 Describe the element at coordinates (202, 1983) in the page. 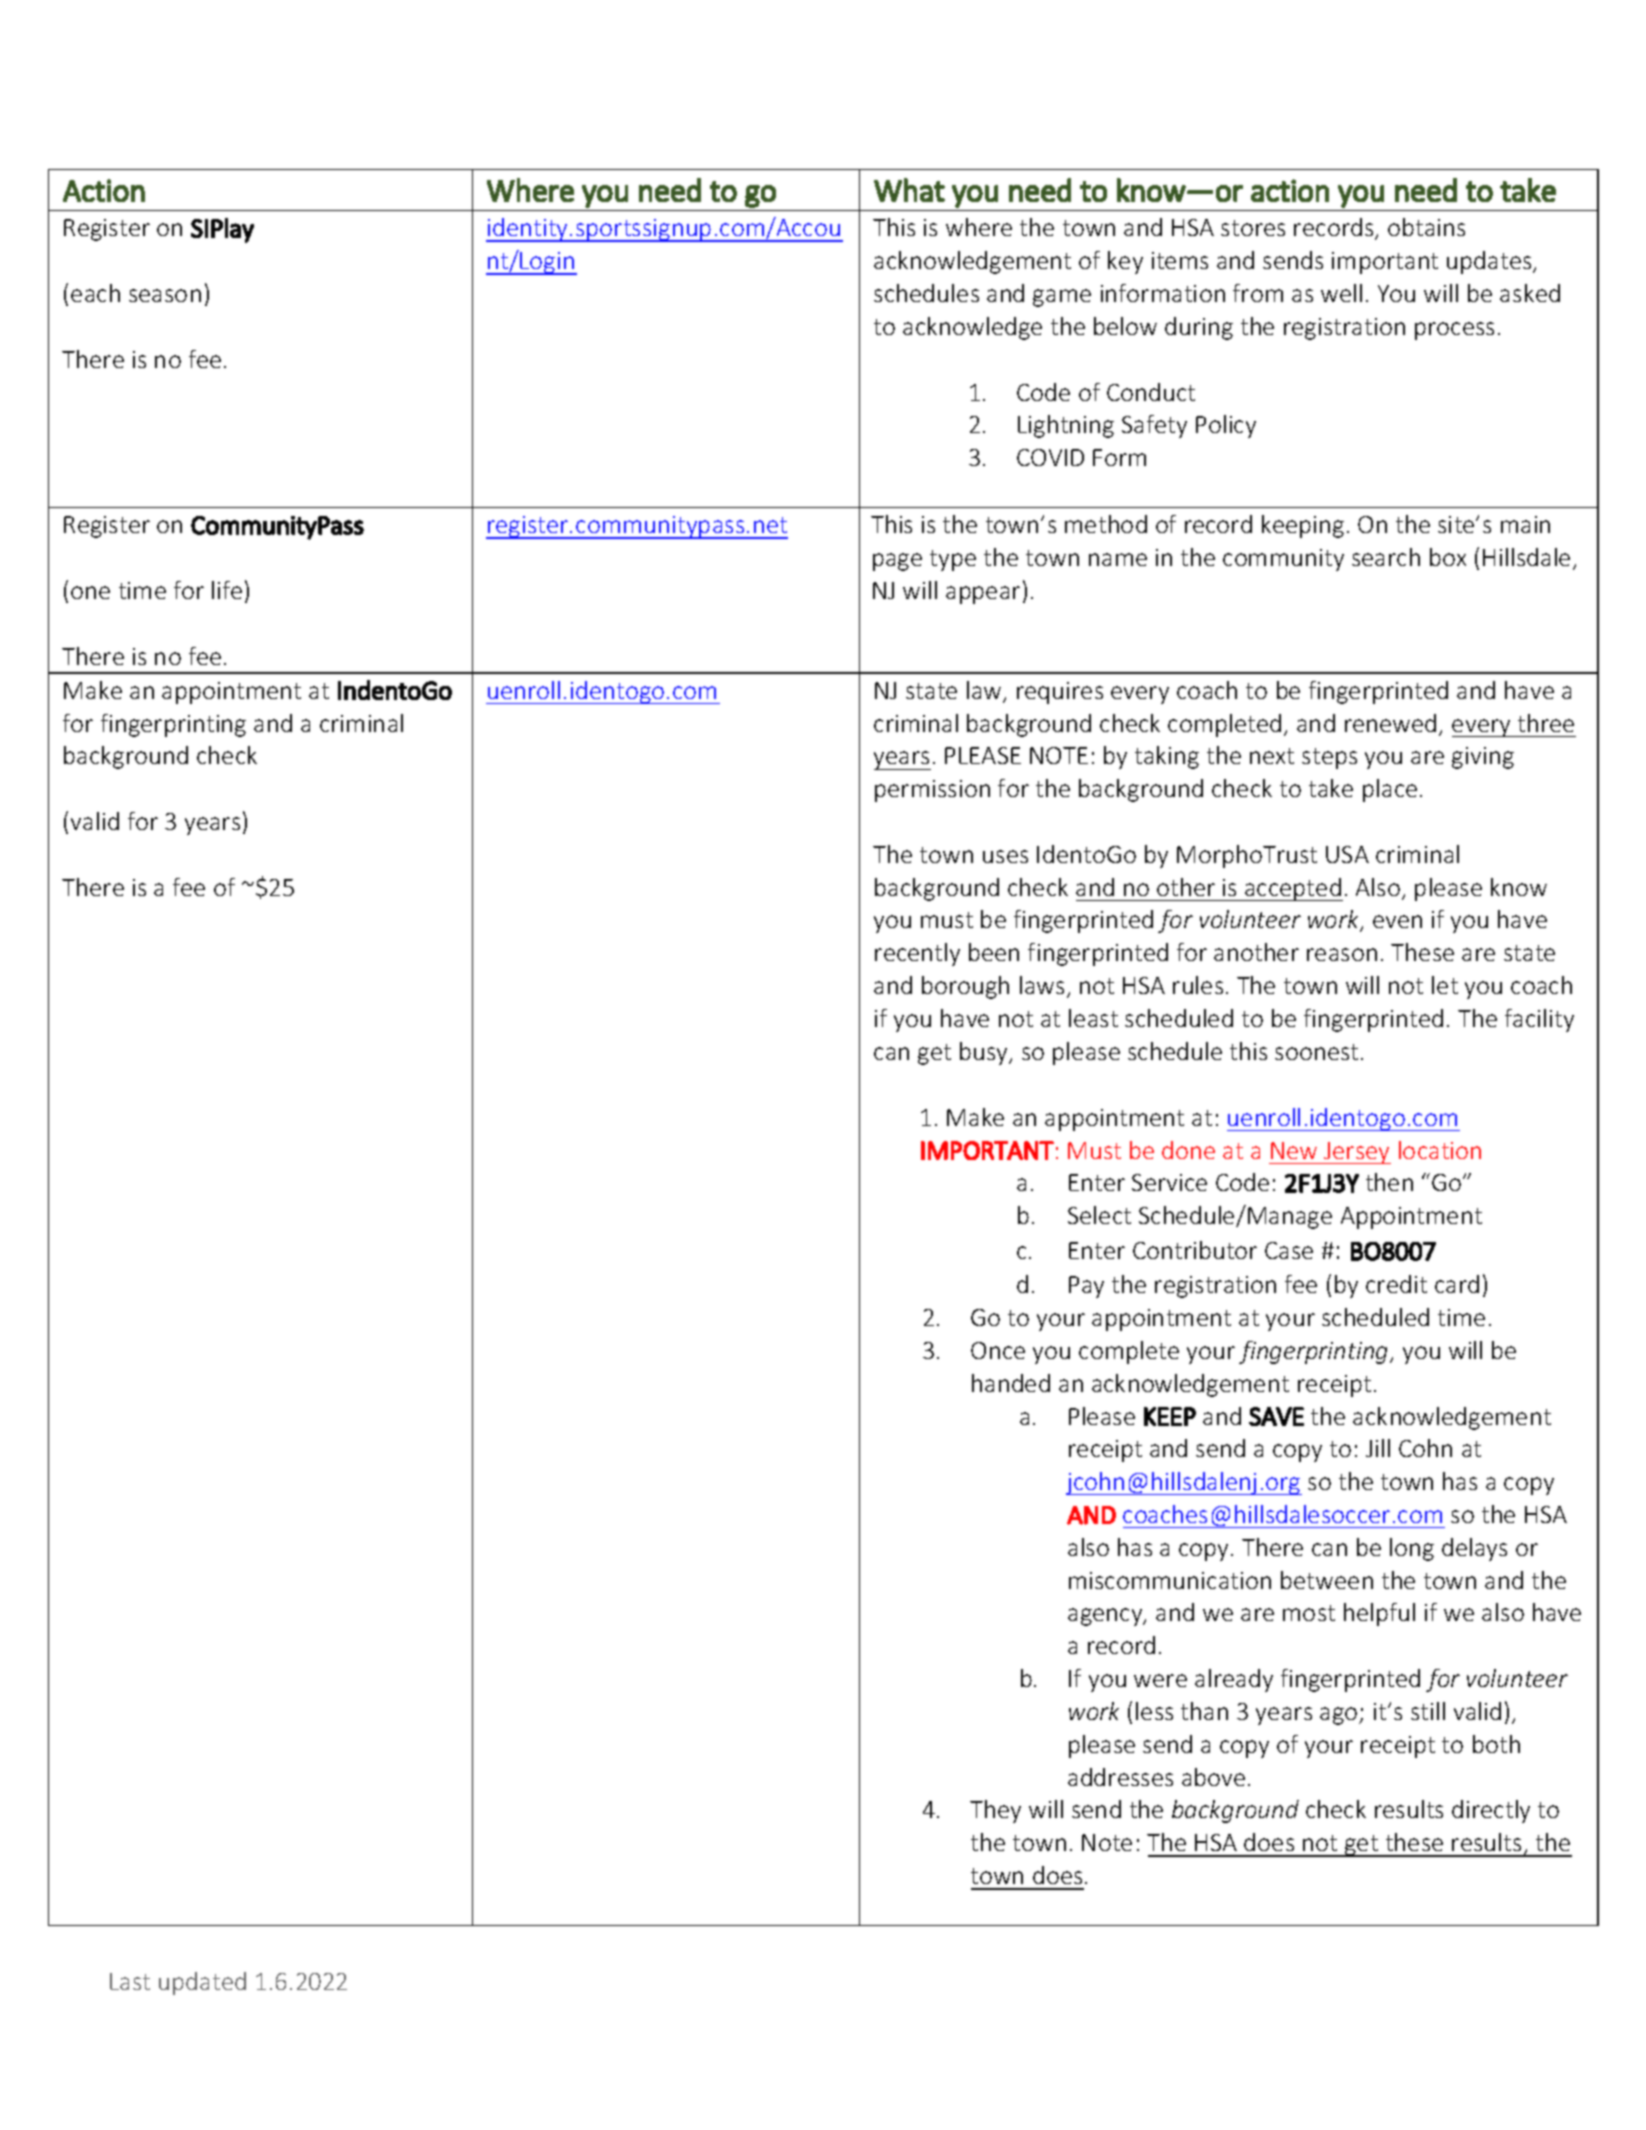

I see `updated` at that location.
